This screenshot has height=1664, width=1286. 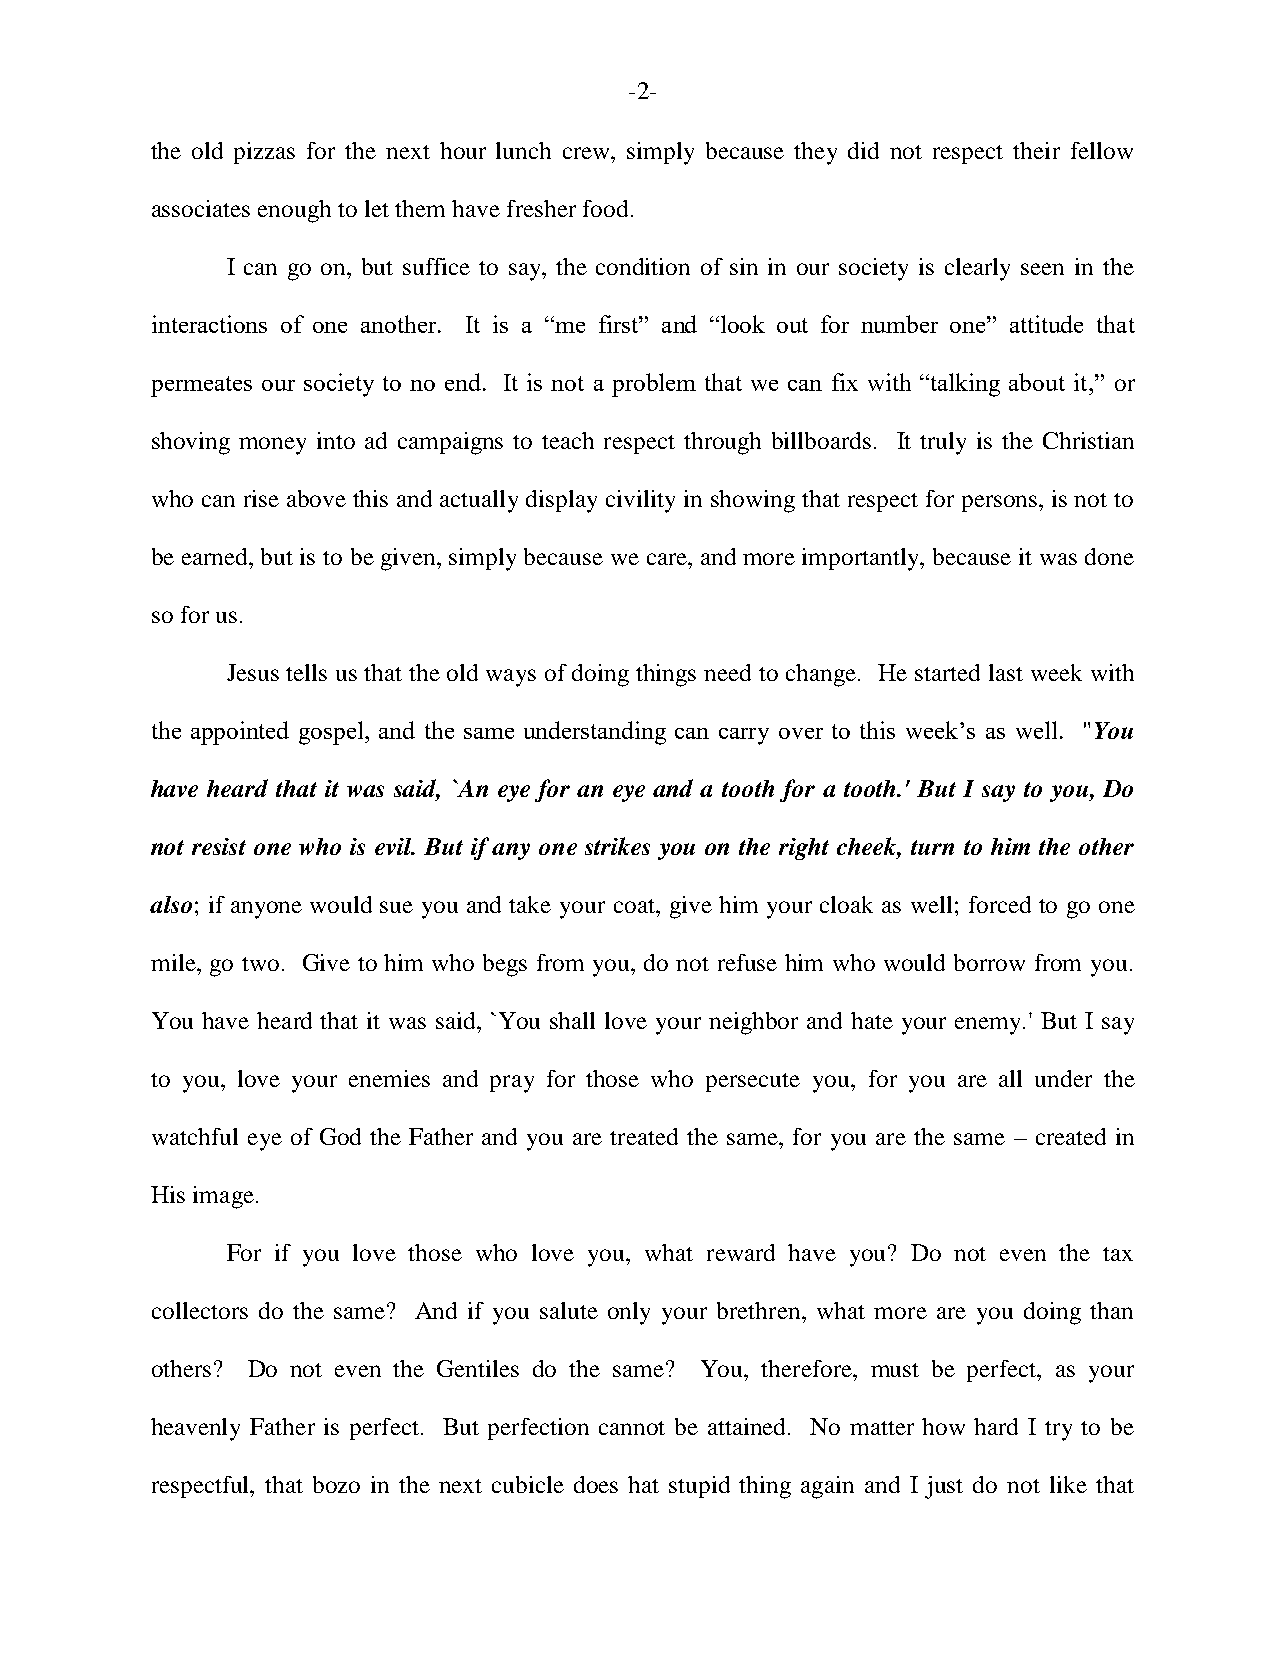 I want to click on cannot, so click(x=632, y=1428).
